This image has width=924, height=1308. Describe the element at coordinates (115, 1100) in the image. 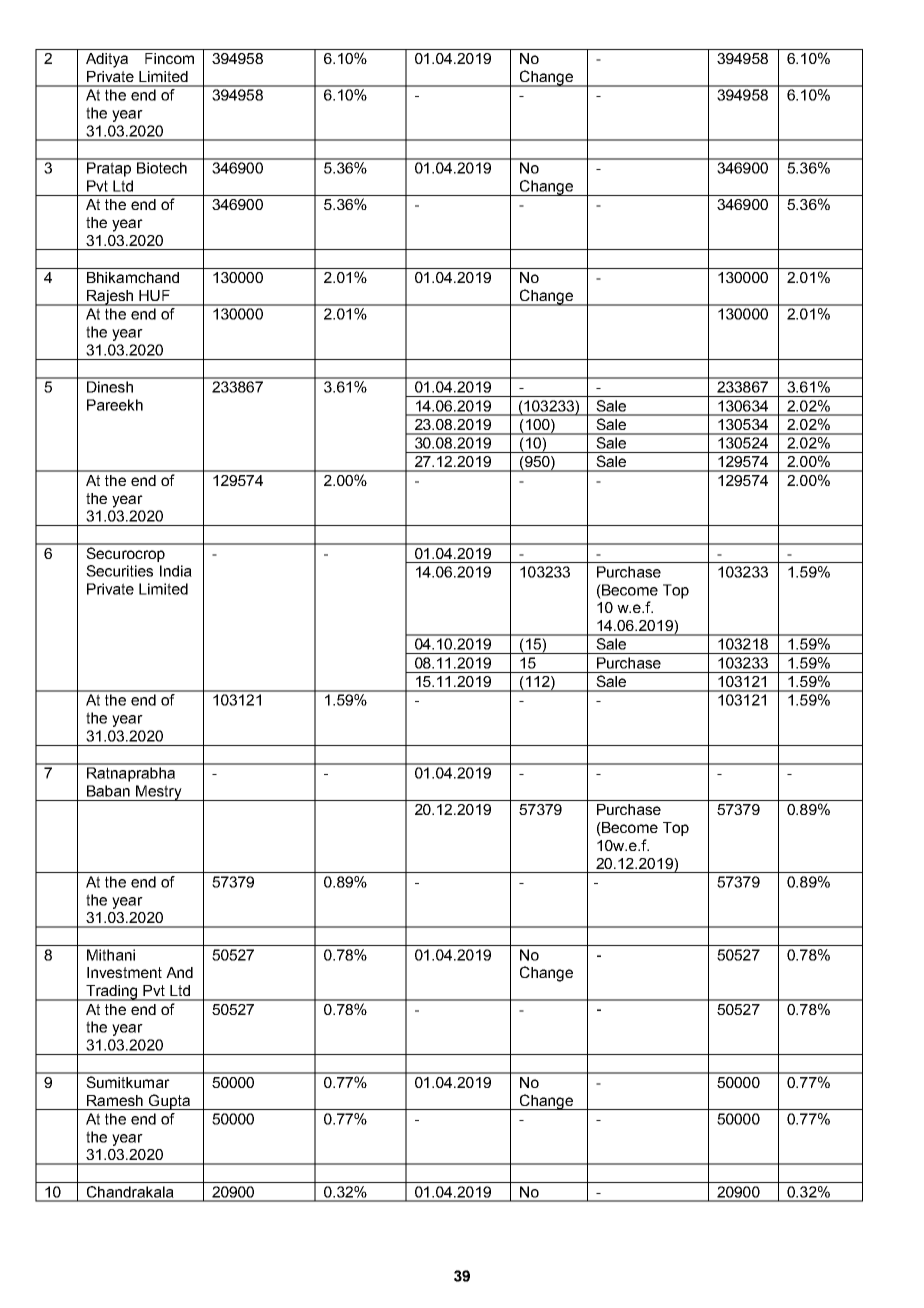

I see `Ramesh` at that location.
